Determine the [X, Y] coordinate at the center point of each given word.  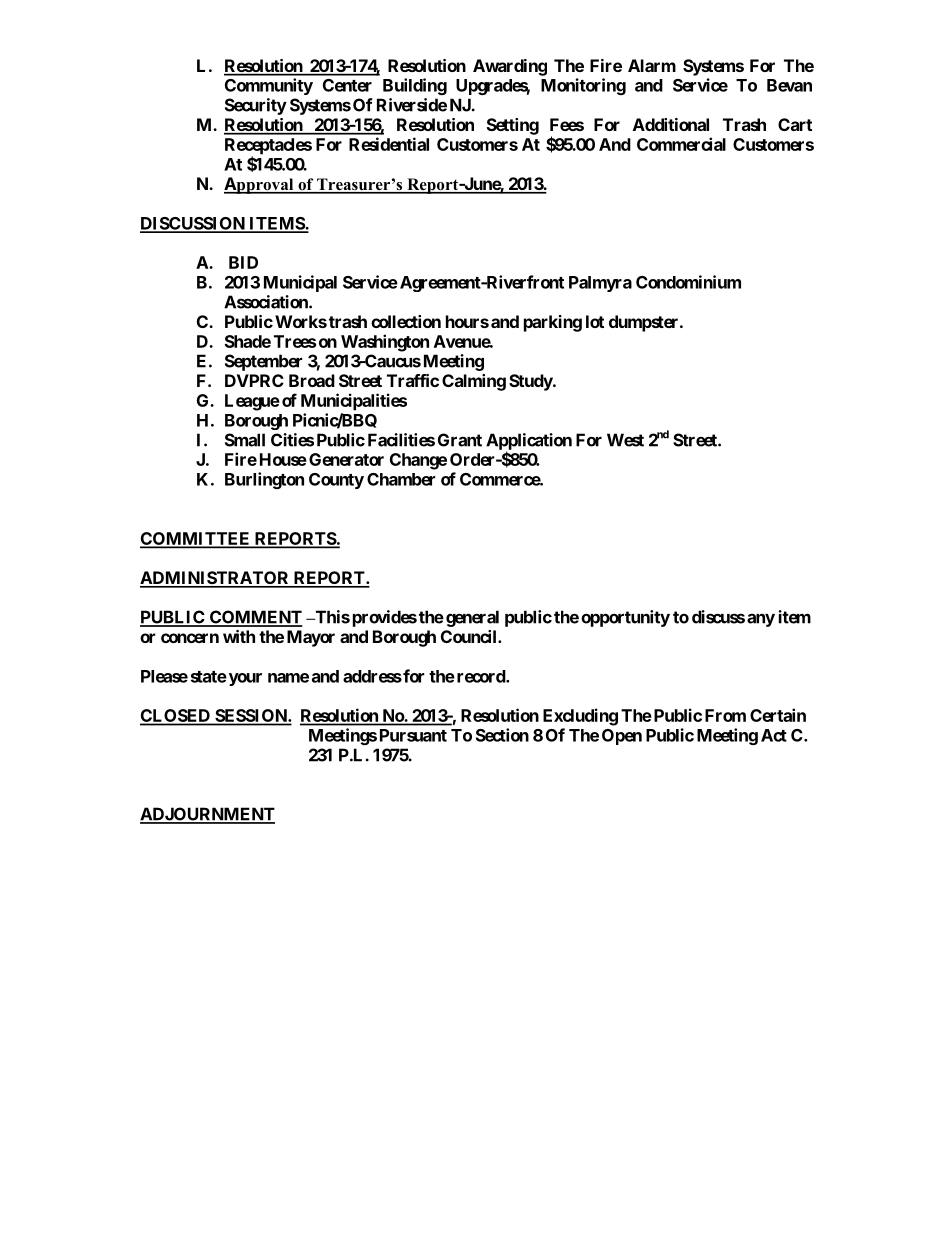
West [625, 440]
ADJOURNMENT [207, 815]
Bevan [789, 85]
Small [245, 440]
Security [256, 106]
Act [774, 735]
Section [502, 735]
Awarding [510, 67]
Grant [460, 440]
